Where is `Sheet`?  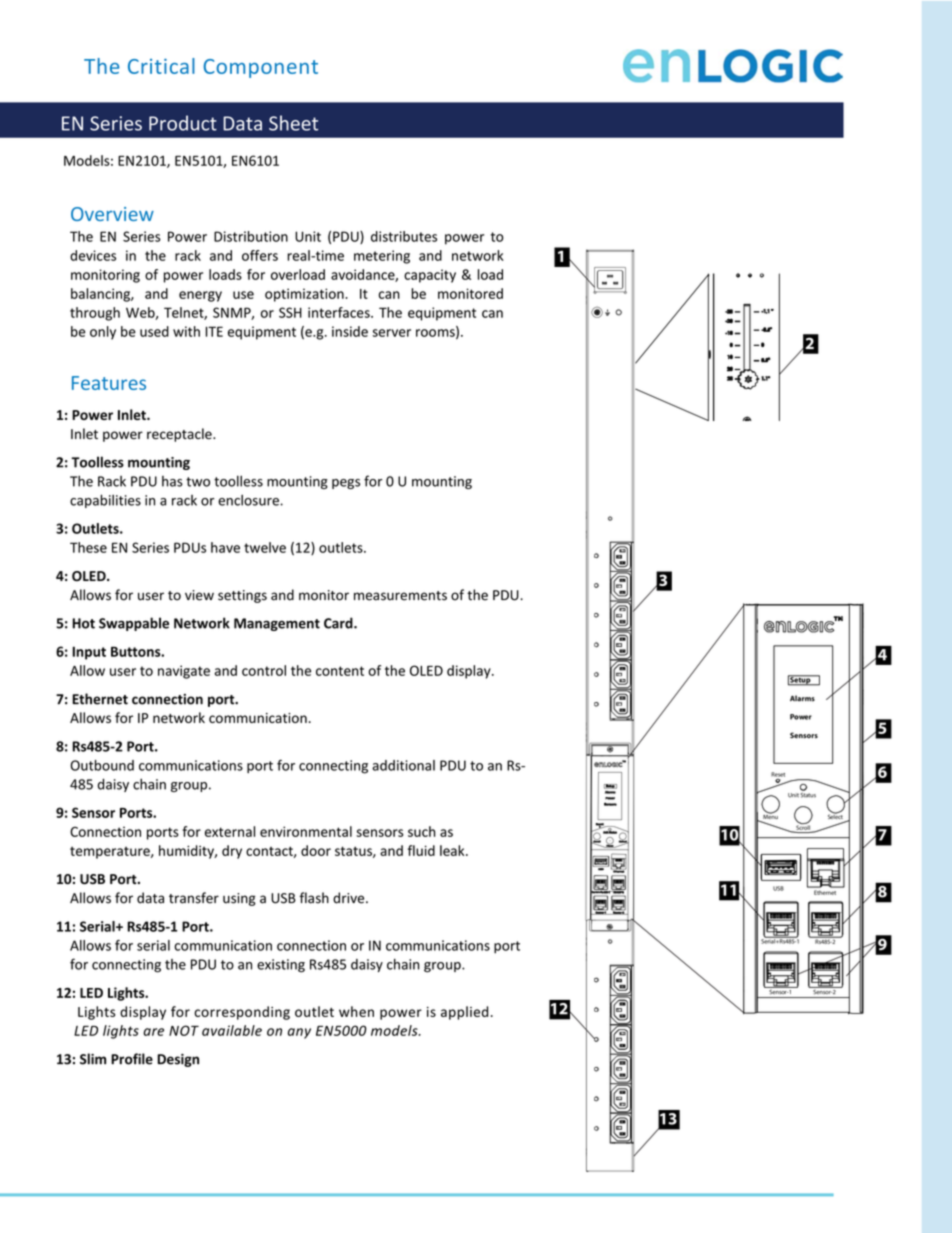 Sheet is located at coordinates (293, 123).
